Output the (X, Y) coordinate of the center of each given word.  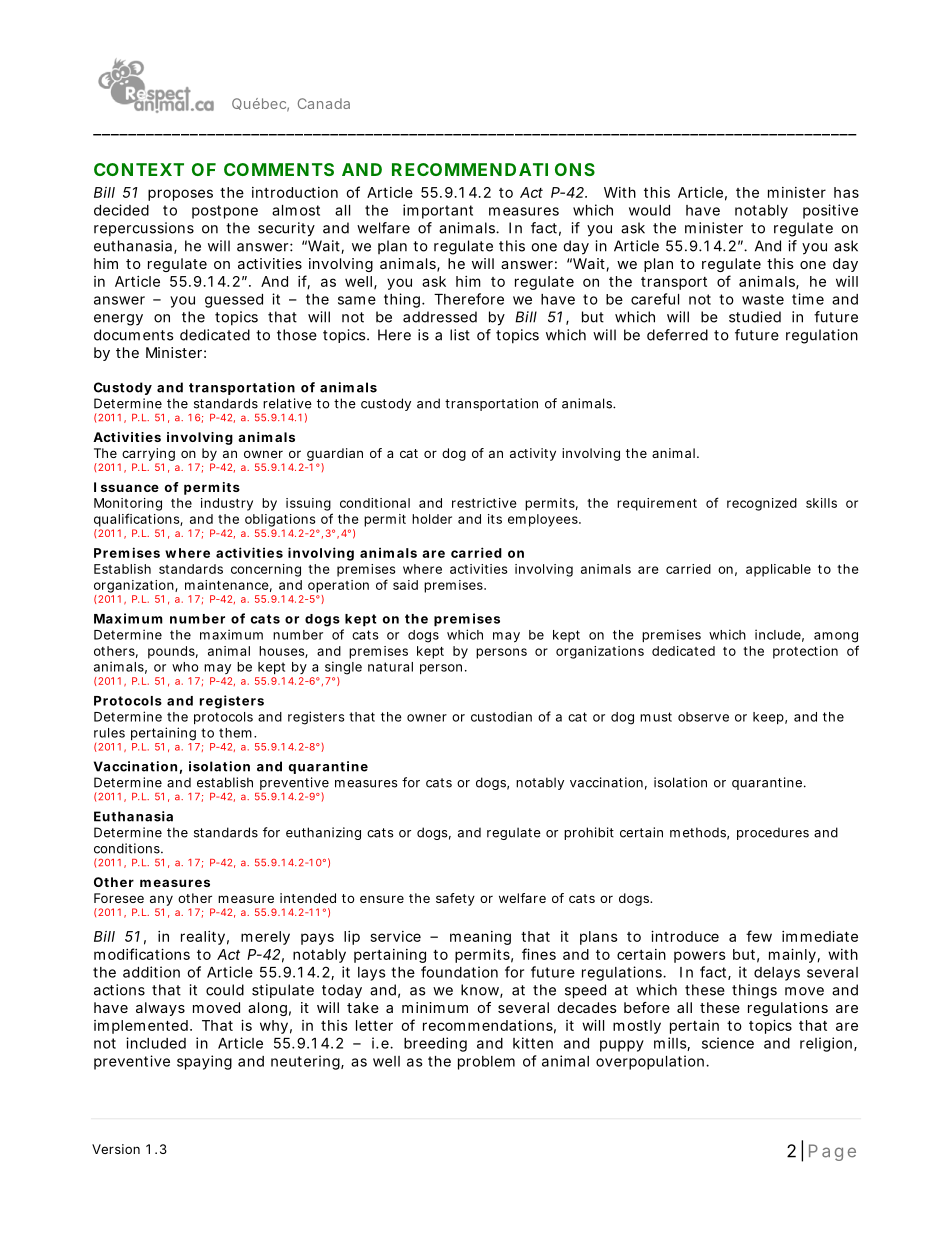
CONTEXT (139, 169)
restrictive (484, 503)
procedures (773, 833)
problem (486, 1063)
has (846, 192)
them (235, 733)
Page (832, 1152)
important (438, 211)
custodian (501, 716)
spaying (204, 1062)
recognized (762, 504)
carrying (148, 456)
